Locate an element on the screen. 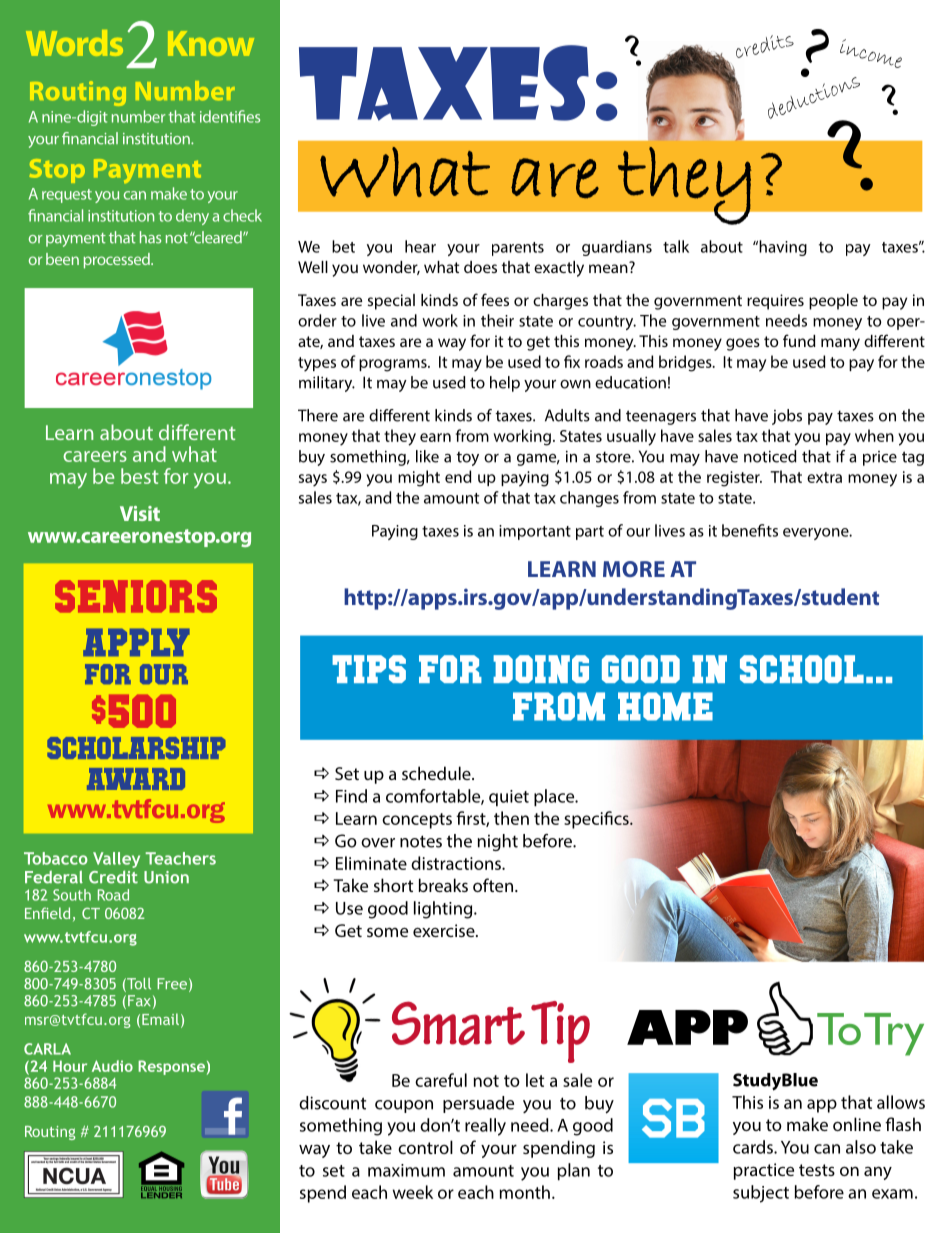 The image size is (952, 1233). talk is located at coordinates (676, 246).
